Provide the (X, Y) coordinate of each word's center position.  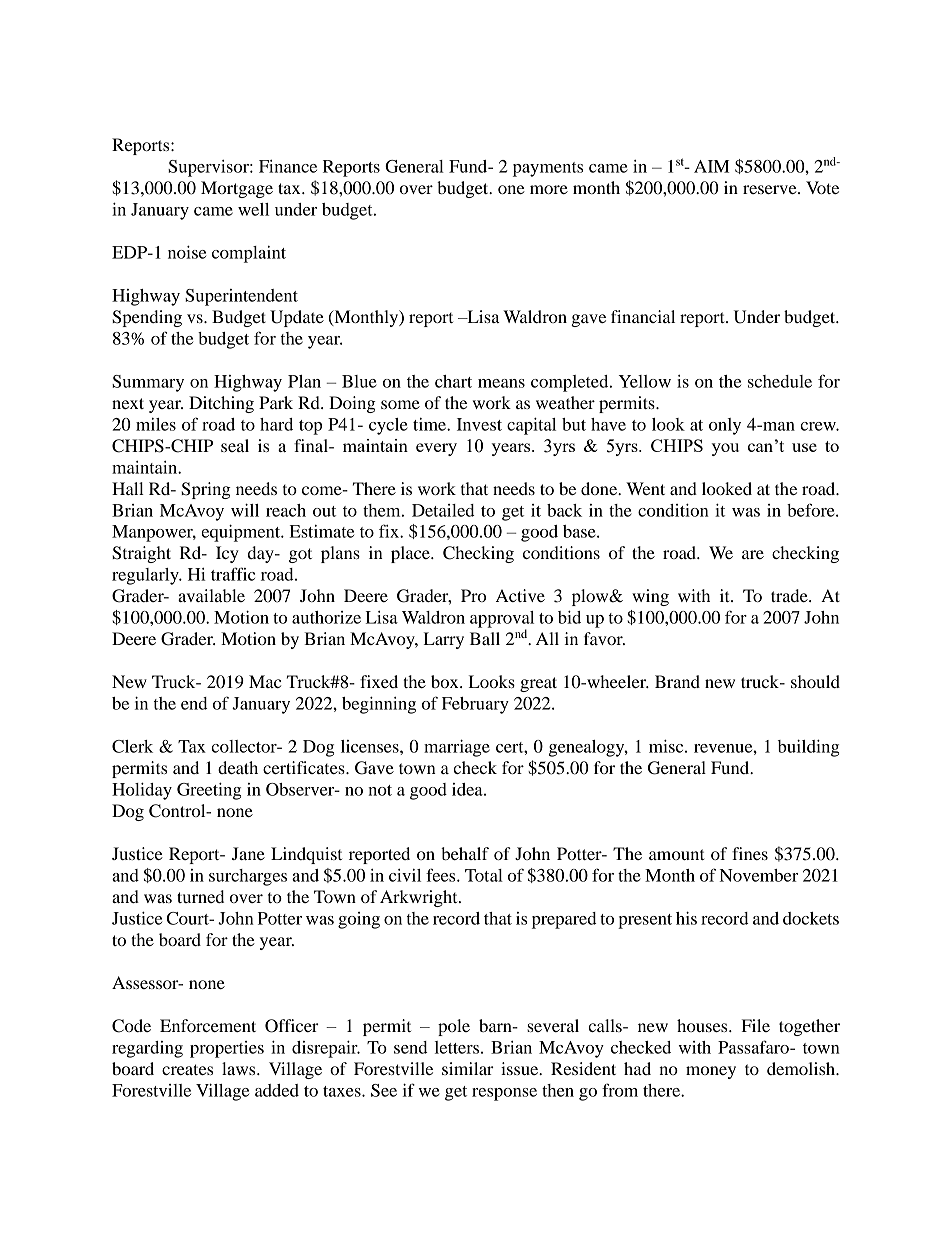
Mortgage (237, 189)
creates (187, 1069)
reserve (771, 189)
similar (468, 1068)
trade (790, 595)
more (549, 189)
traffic (233, 574)
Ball (485, 638)
